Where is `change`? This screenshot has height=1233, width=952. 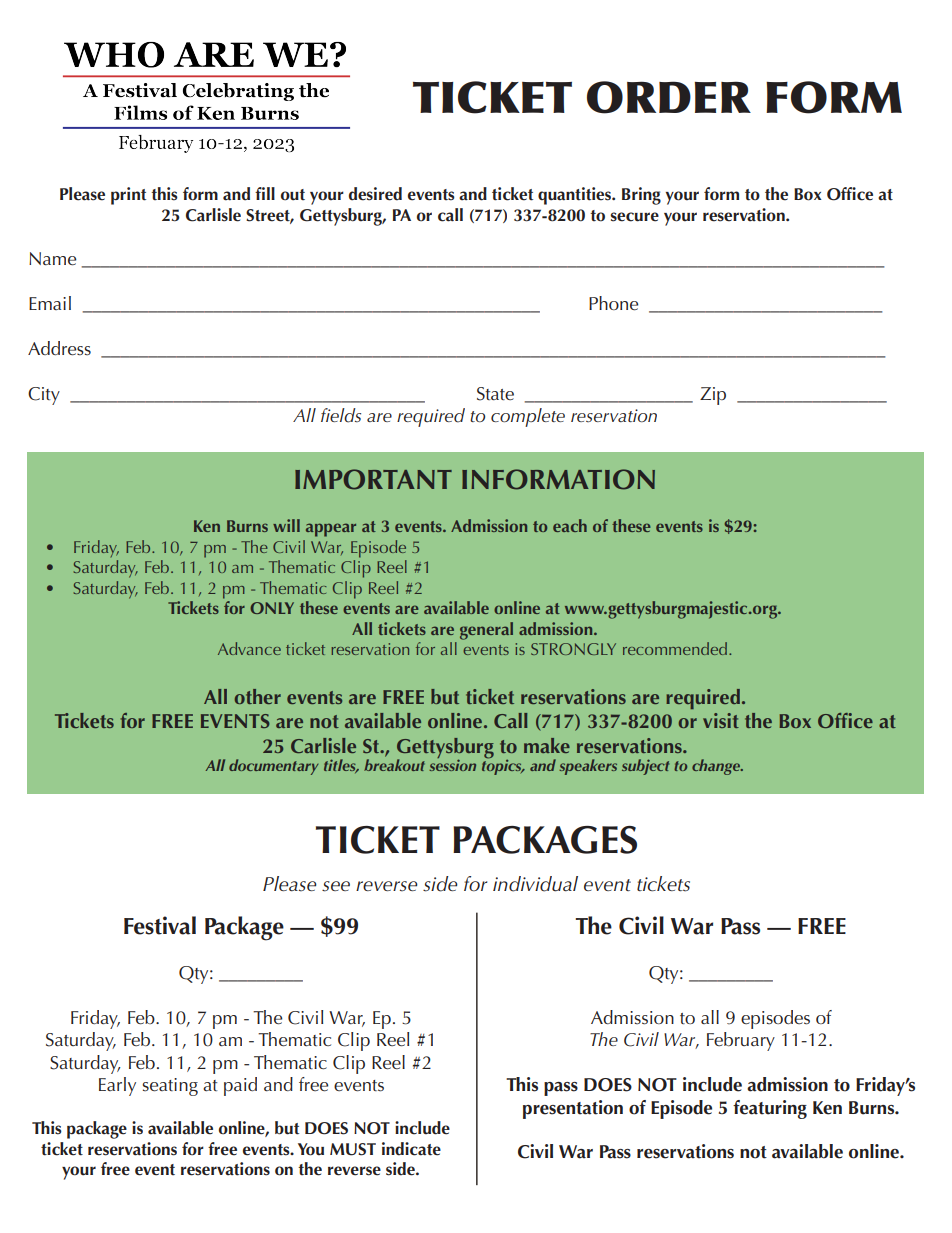 change is located at coordinates (717, 767).
